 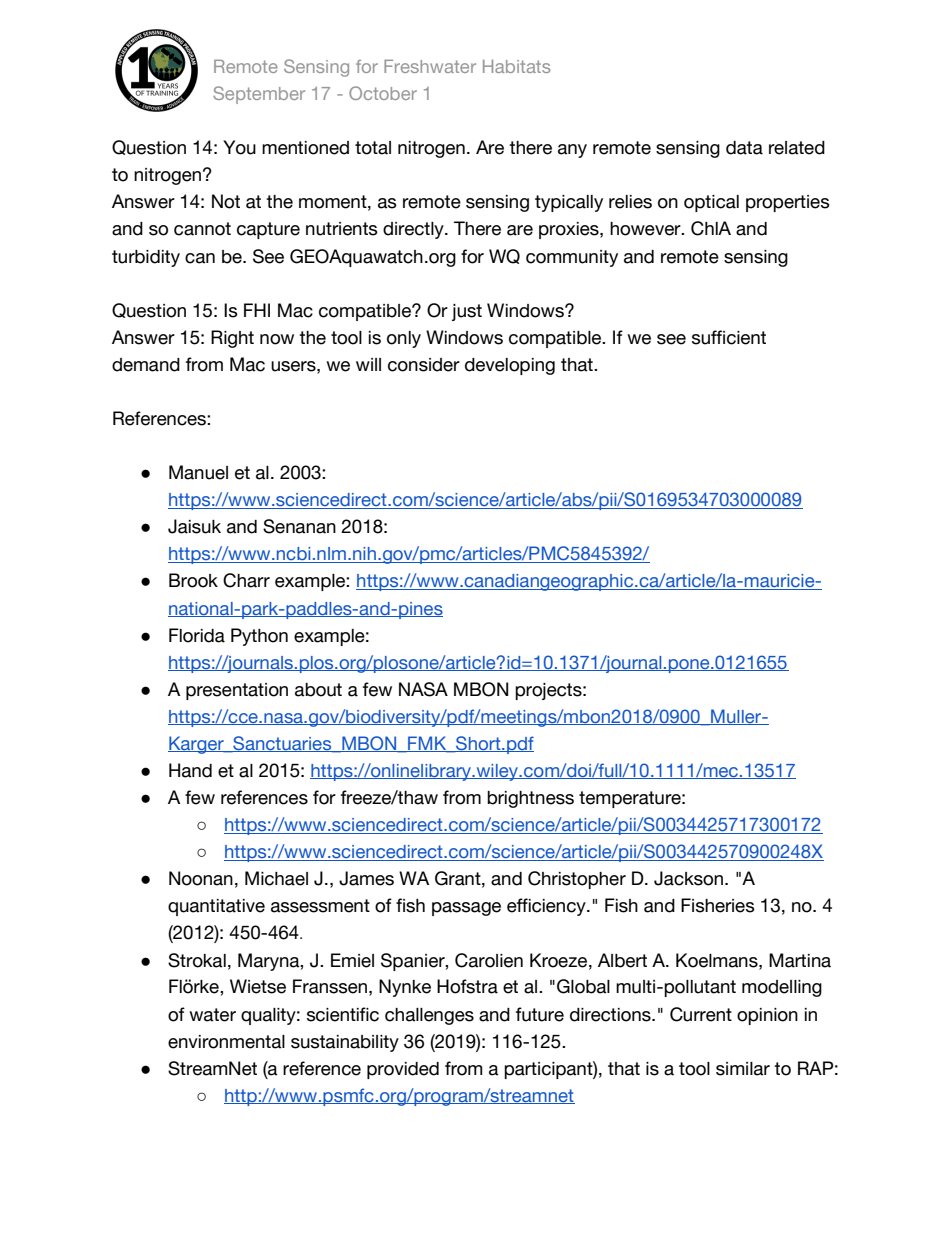 I want to click on presentation, so click(x=237, y=691).
